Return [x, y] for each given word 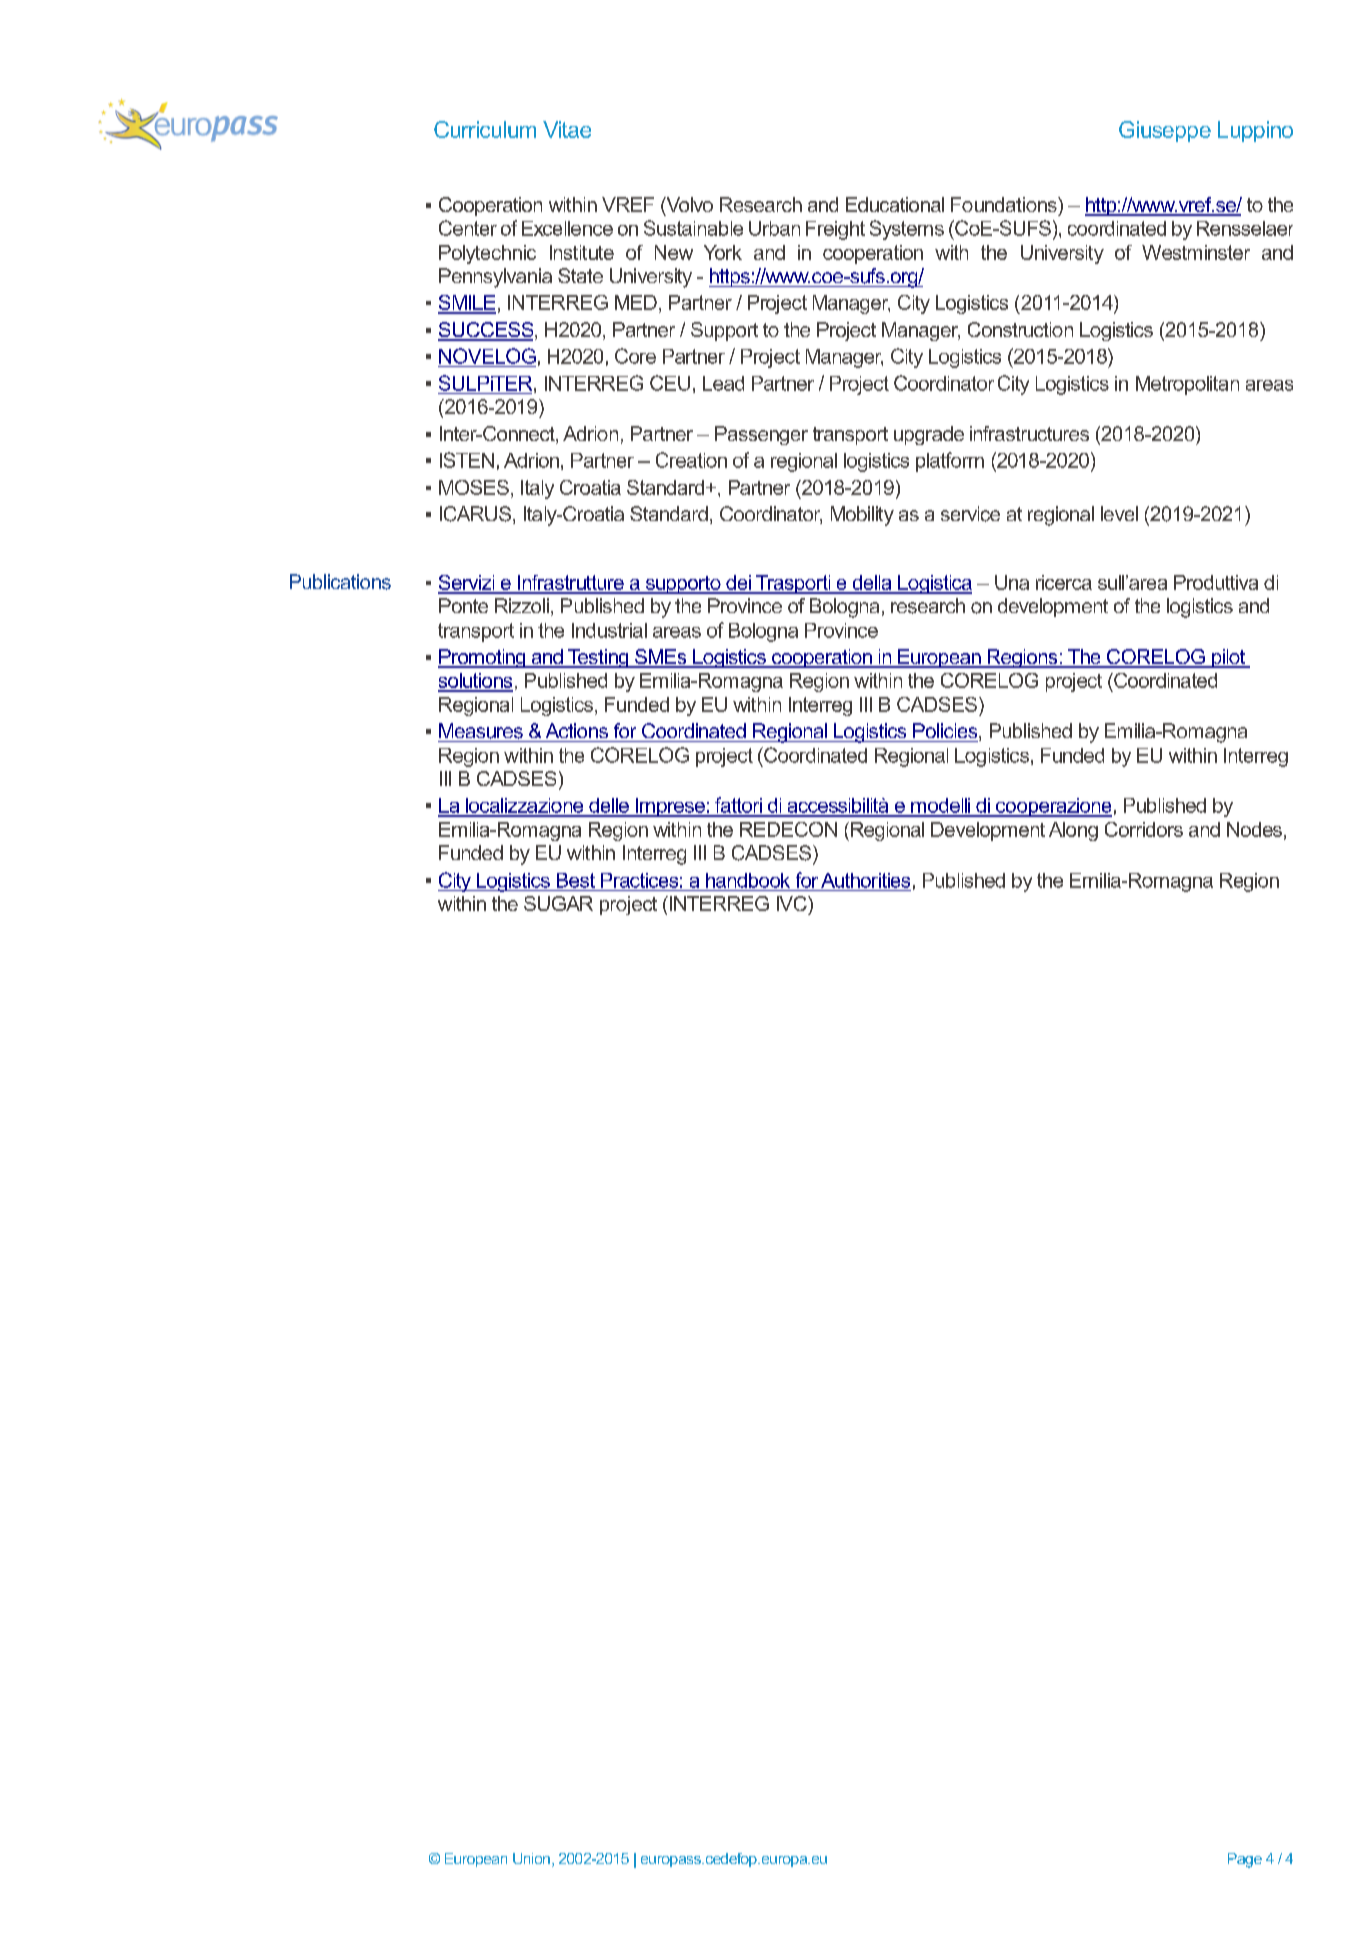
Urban [774, 228]
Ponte [463, 605]
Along [1073, 831]
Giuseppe [1165, 131]
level [1119, 513]
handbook [748, 880]
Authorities [865, 880]
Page [1245, 1860]
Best [576, 880]
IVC [793, 903]
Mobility [862, 516]
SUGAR [558, 903]
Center [468, 228]
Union [531, 1858]
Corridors [1144, 829]
